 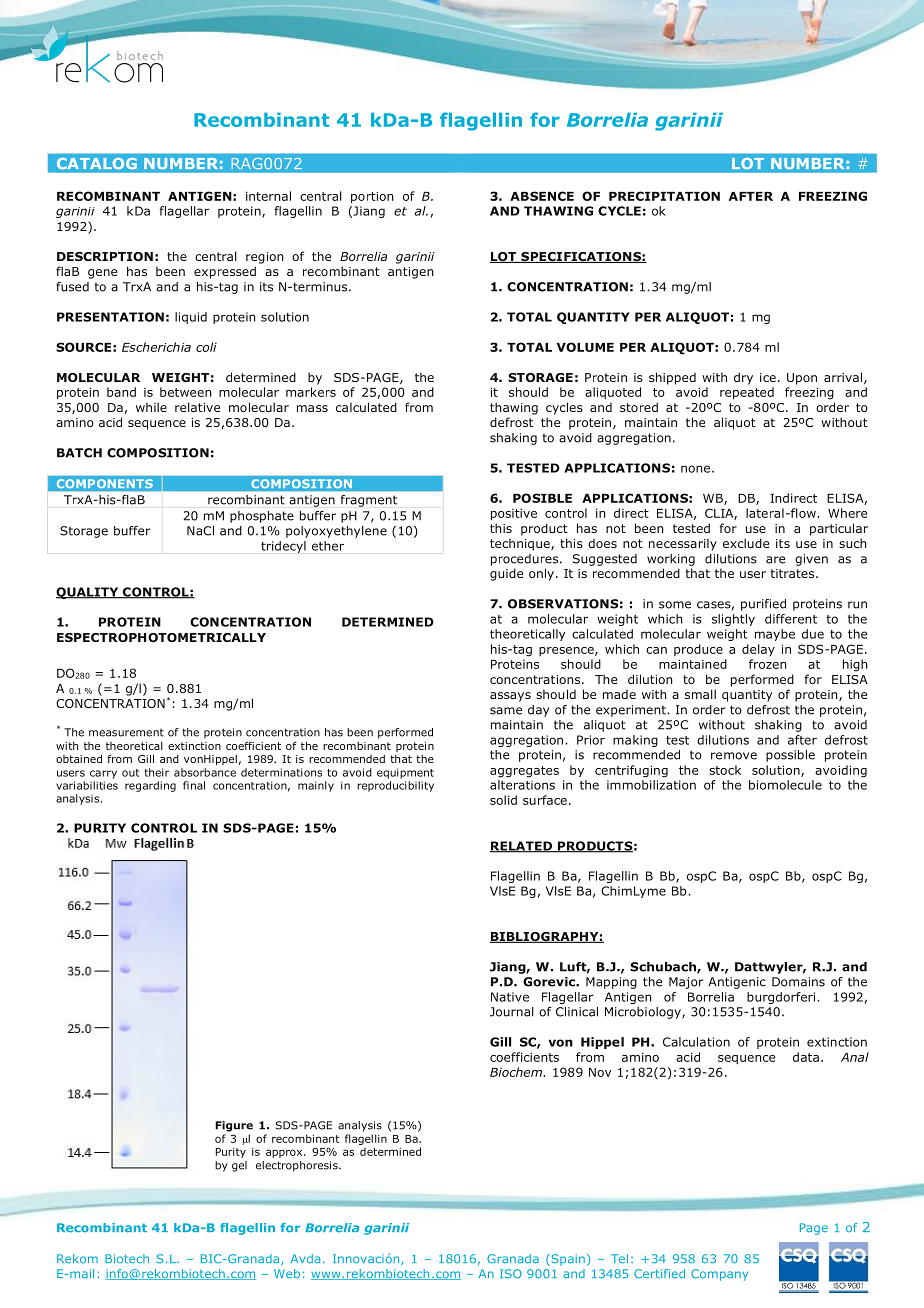 I want to click on repeated, so click(x=747, y=393).
